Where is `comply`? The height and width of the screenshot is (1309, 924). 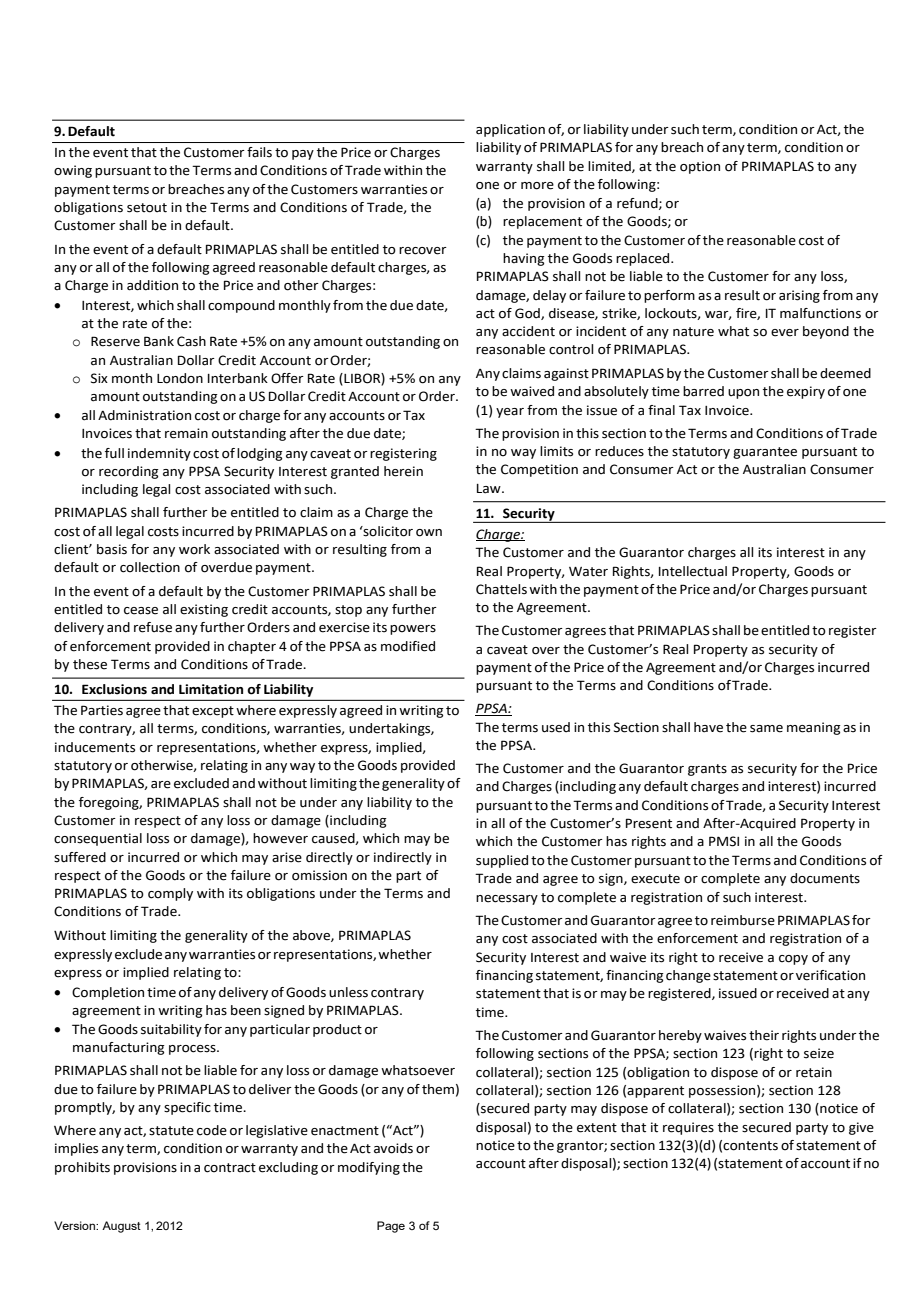
comply is located at coordinates (170, 894).
